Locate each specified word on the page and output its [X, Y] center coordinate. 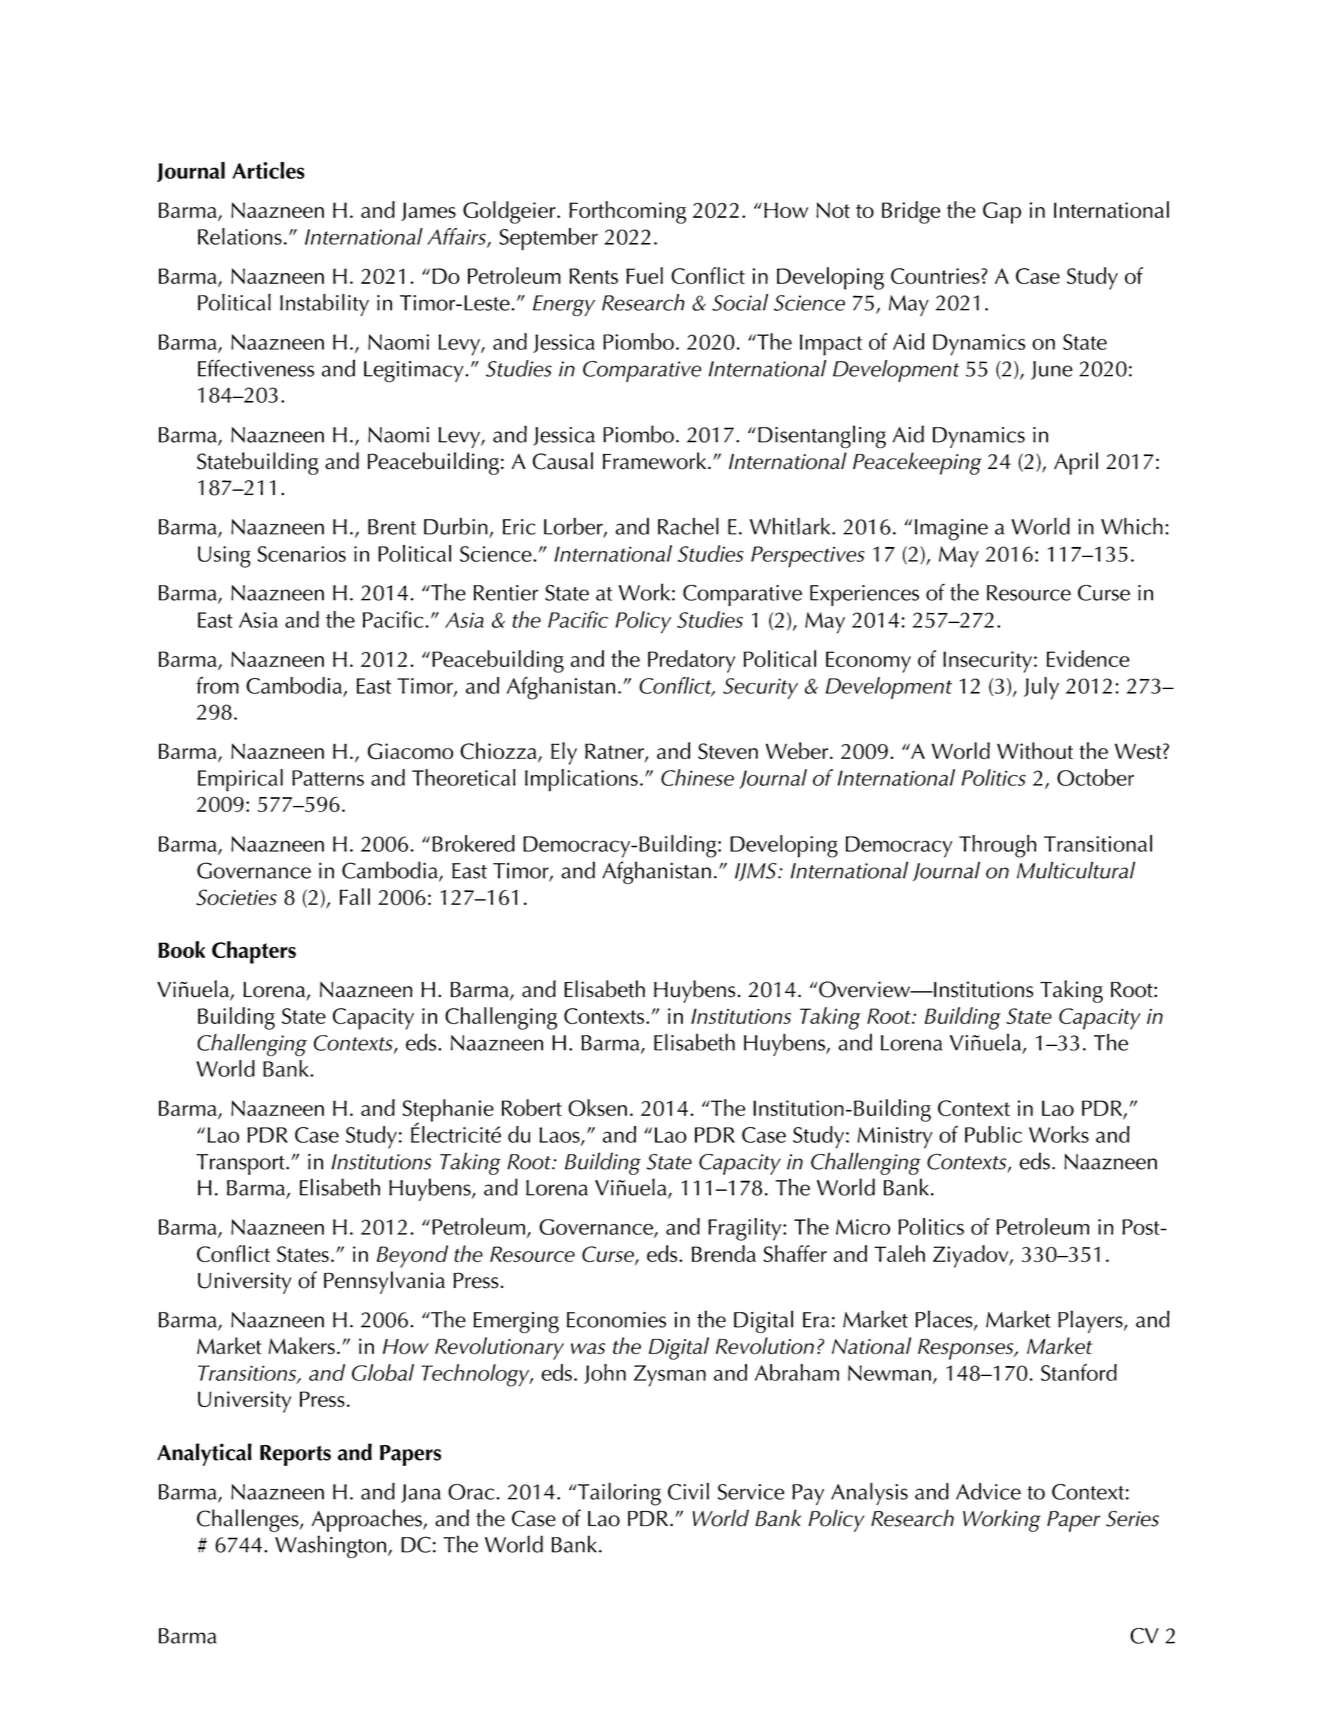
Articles [268, 170]
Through [998, 846]
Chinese [697, 777]
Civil [688, 1491]
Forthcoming [627, 212]
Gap [1002, 213]
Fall [355, 896]
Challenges [249, 1520]
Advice [988, 1491]
